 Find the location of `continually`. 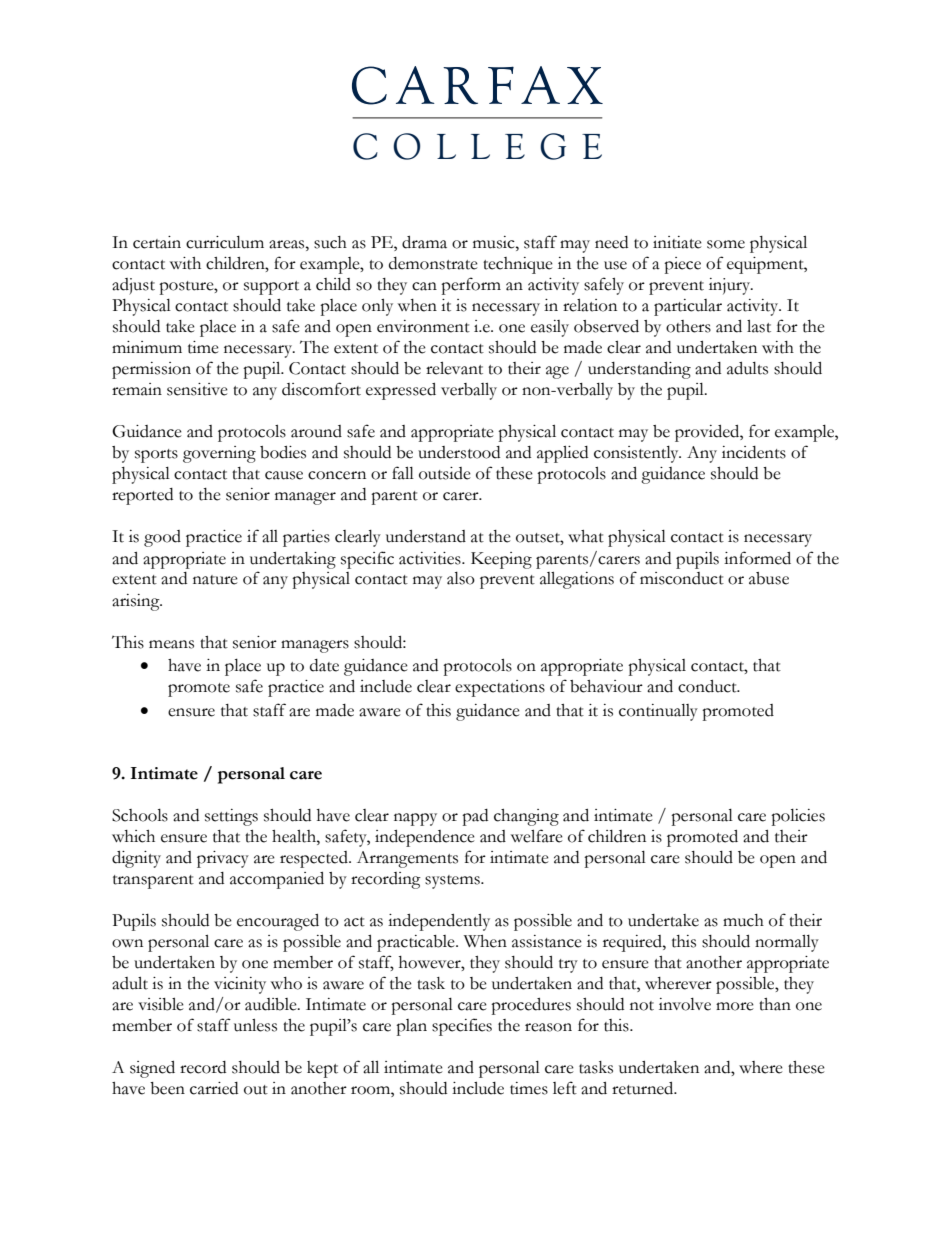

continually is located at coordinates (658, 712).
